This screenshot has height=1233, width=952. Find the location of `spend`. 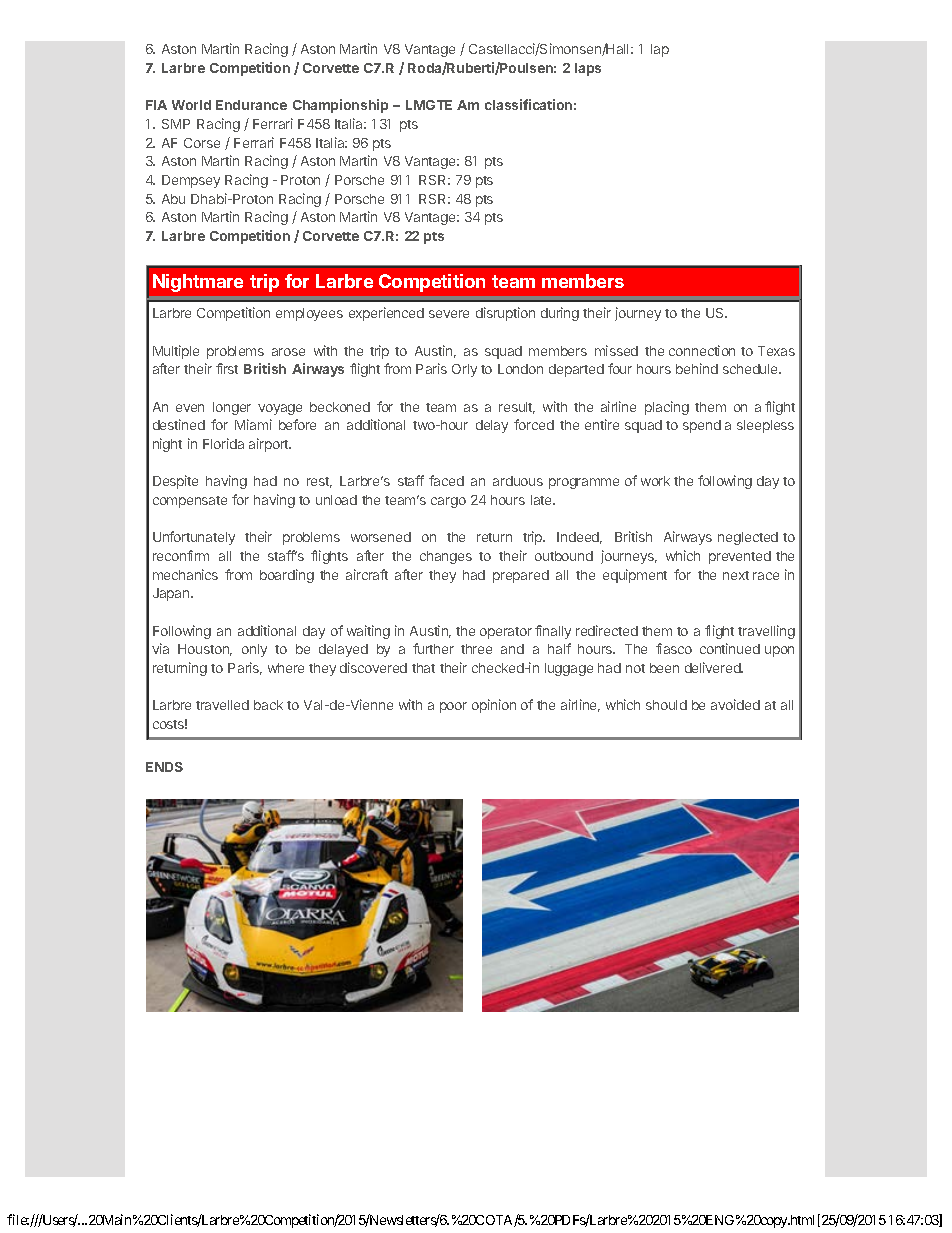

spend is located at coordinates (702, 426).
